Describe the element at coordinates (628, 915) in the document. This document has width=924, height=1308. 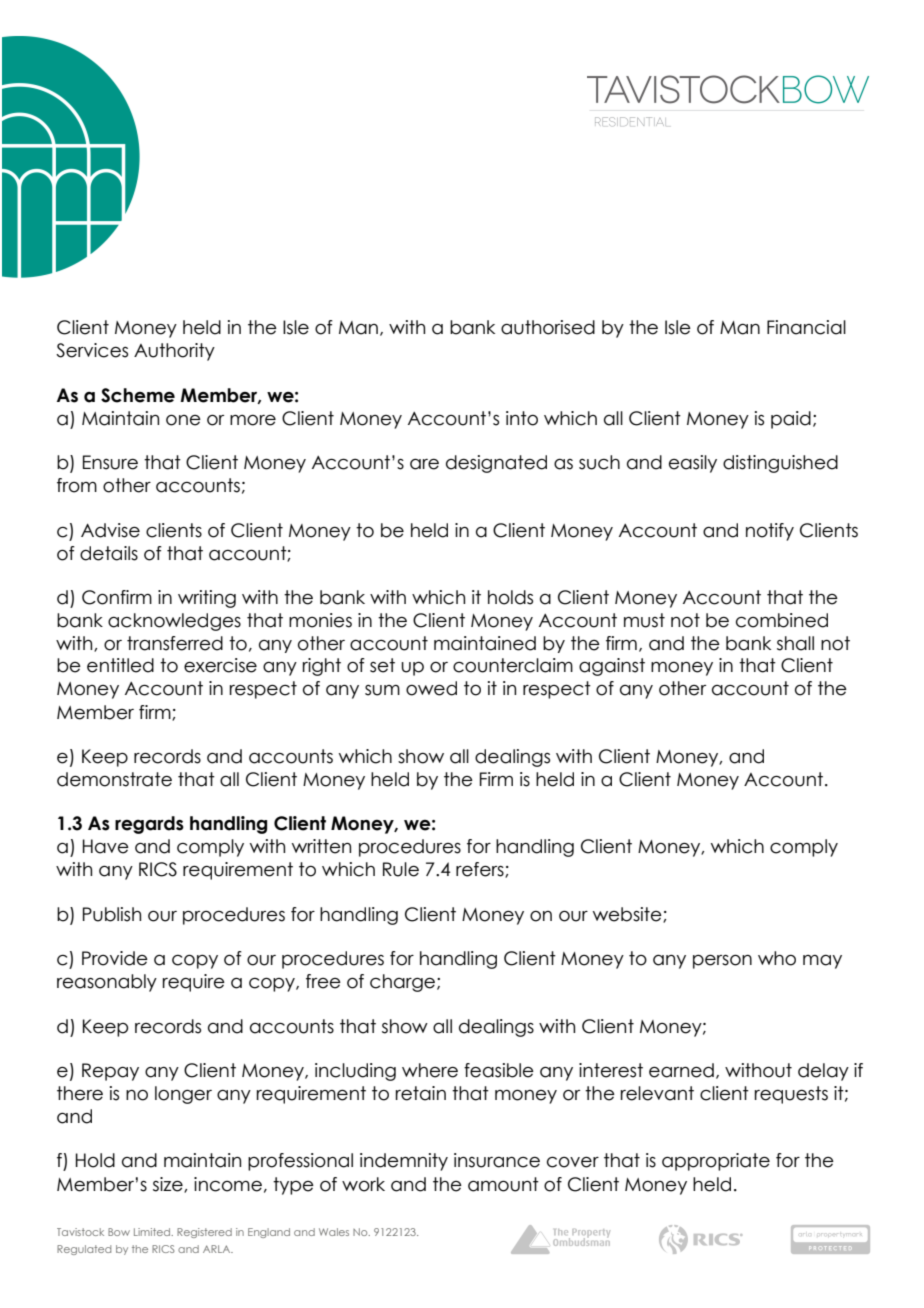
I see `website` at that location.
